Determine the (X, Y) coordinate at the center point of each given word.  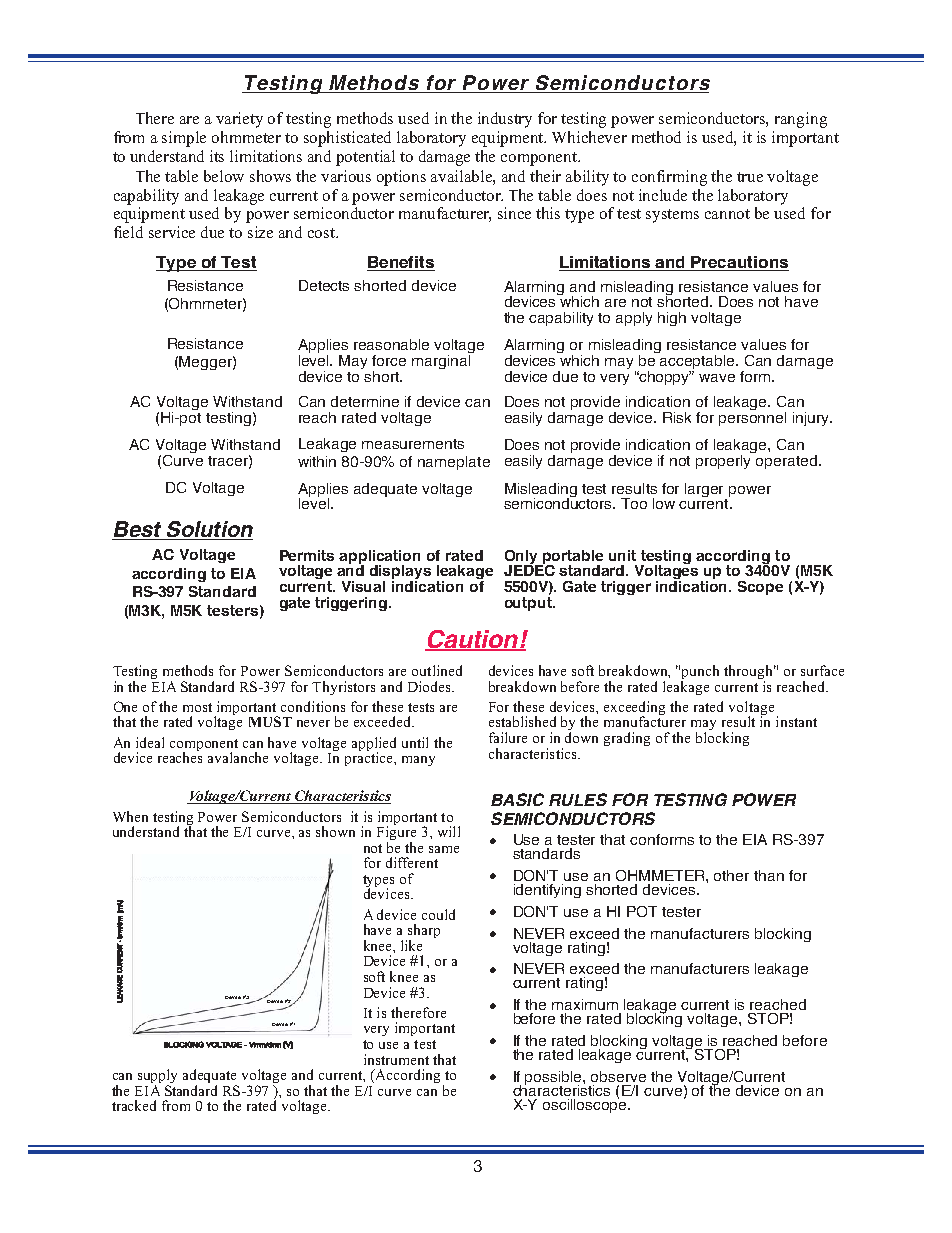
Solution (209, 530)
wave (717, 378)
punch (700, 673)
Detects (324, 285)
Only (523, 558)
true (750, 177)
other (731, 875)
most (197, 707)
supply (157, 1077)
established (522, 721)
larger (706, 491)
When (130, 816)
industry (505, 120)
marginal (442, 360)
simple (184, 139)
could (438, 914)
